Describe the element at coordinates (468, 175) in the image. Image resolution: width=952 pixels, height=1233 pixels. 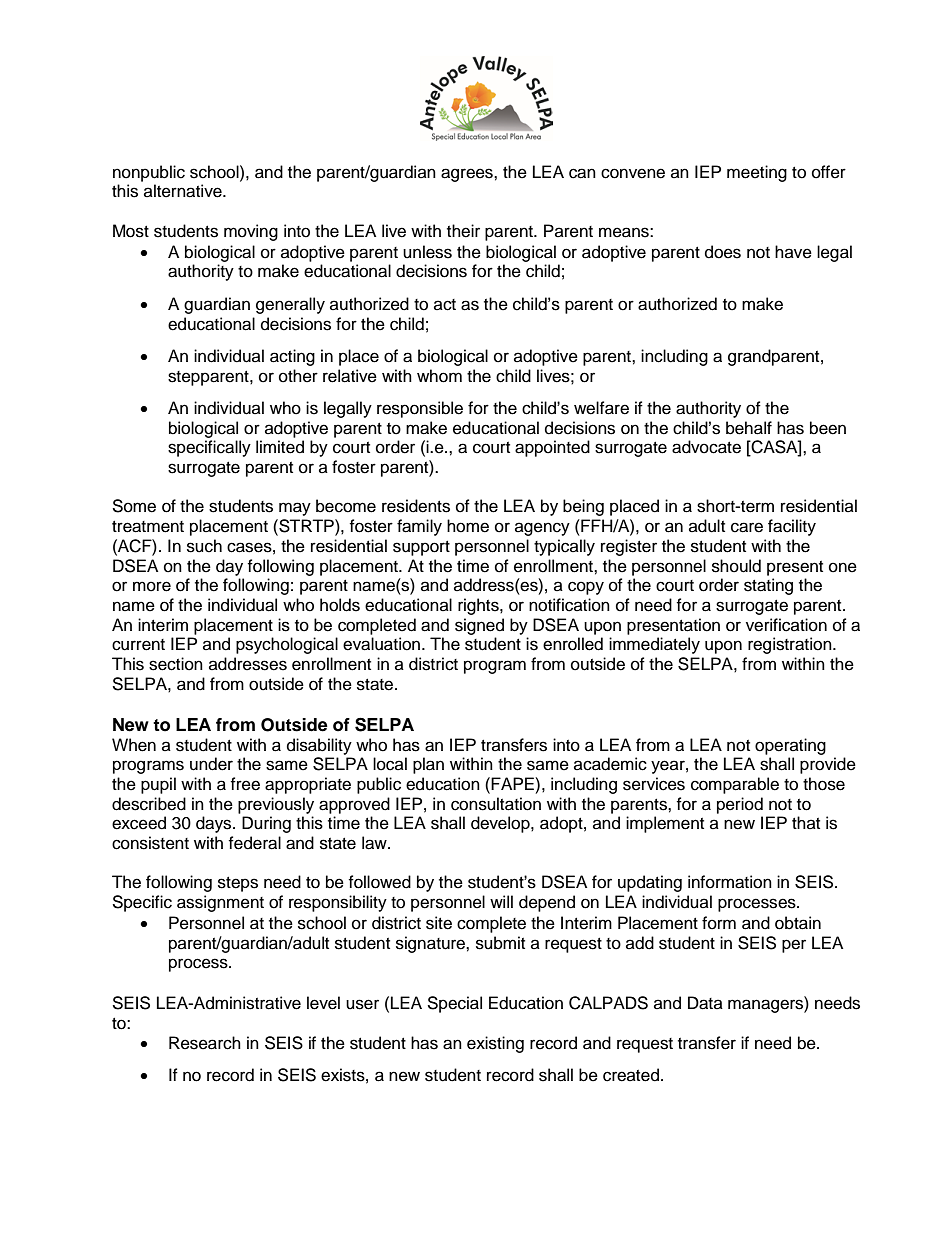
I see `agrees` at that location.
